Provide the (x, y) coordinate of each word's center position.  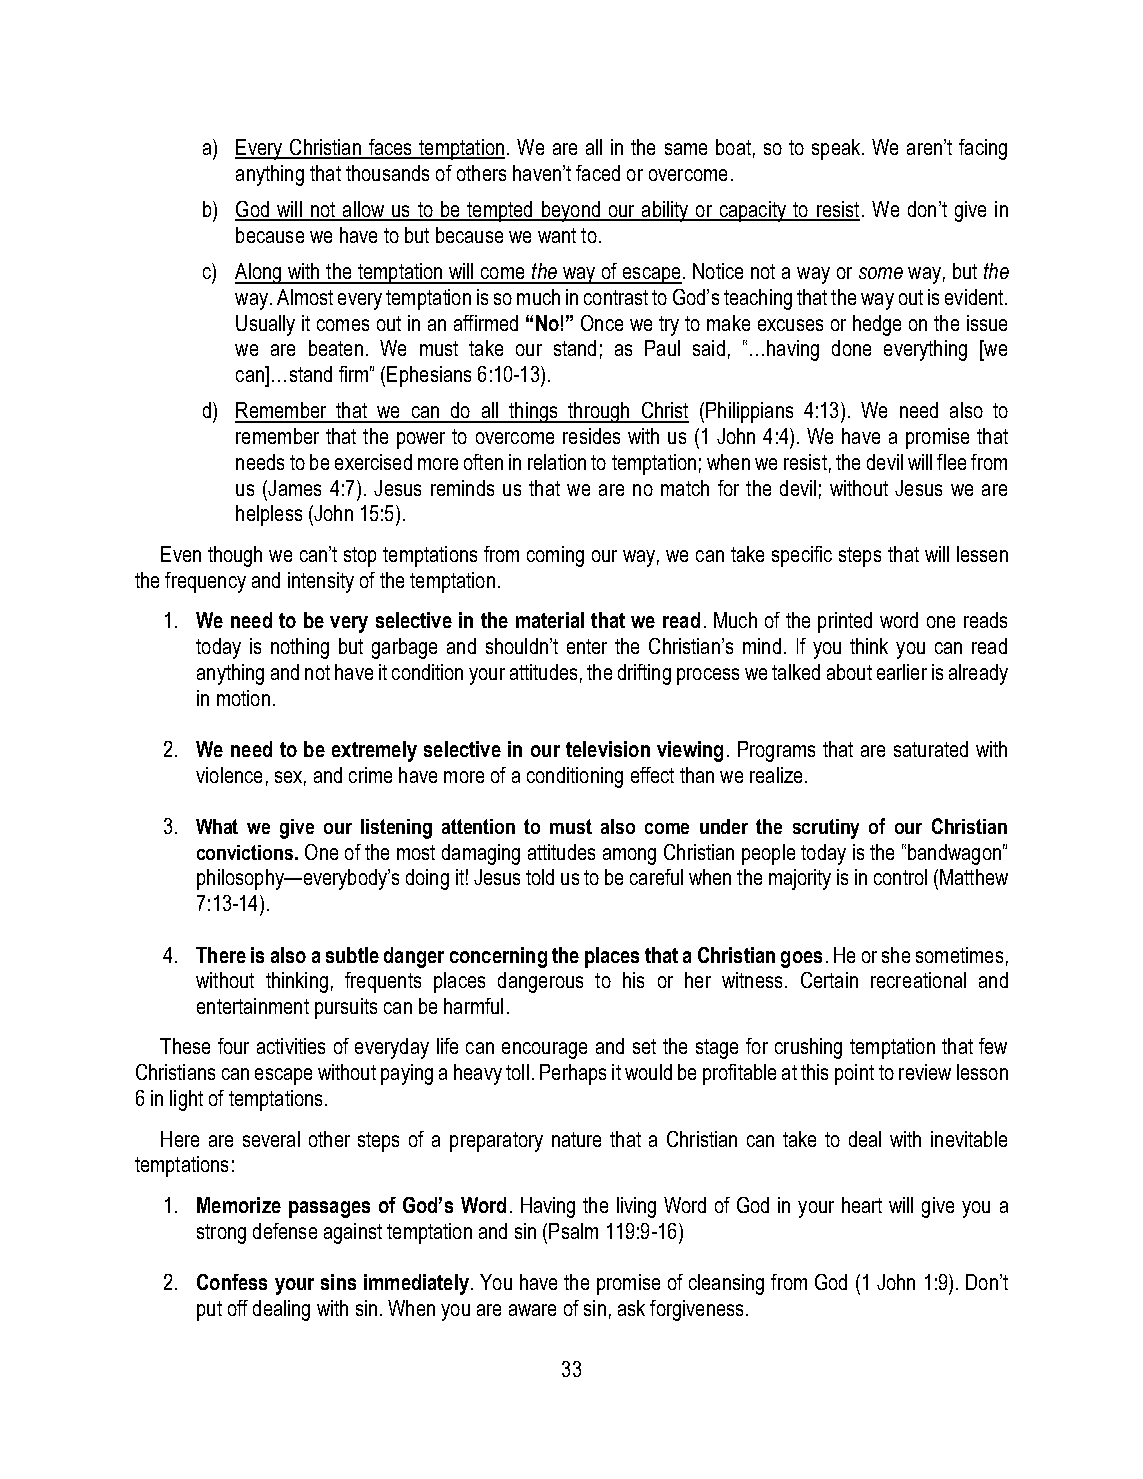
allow (364, 210)
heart (862, 1205)
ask (631, 1308)
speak (837, 149)
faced (598, 173)
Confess (232, 1282)
